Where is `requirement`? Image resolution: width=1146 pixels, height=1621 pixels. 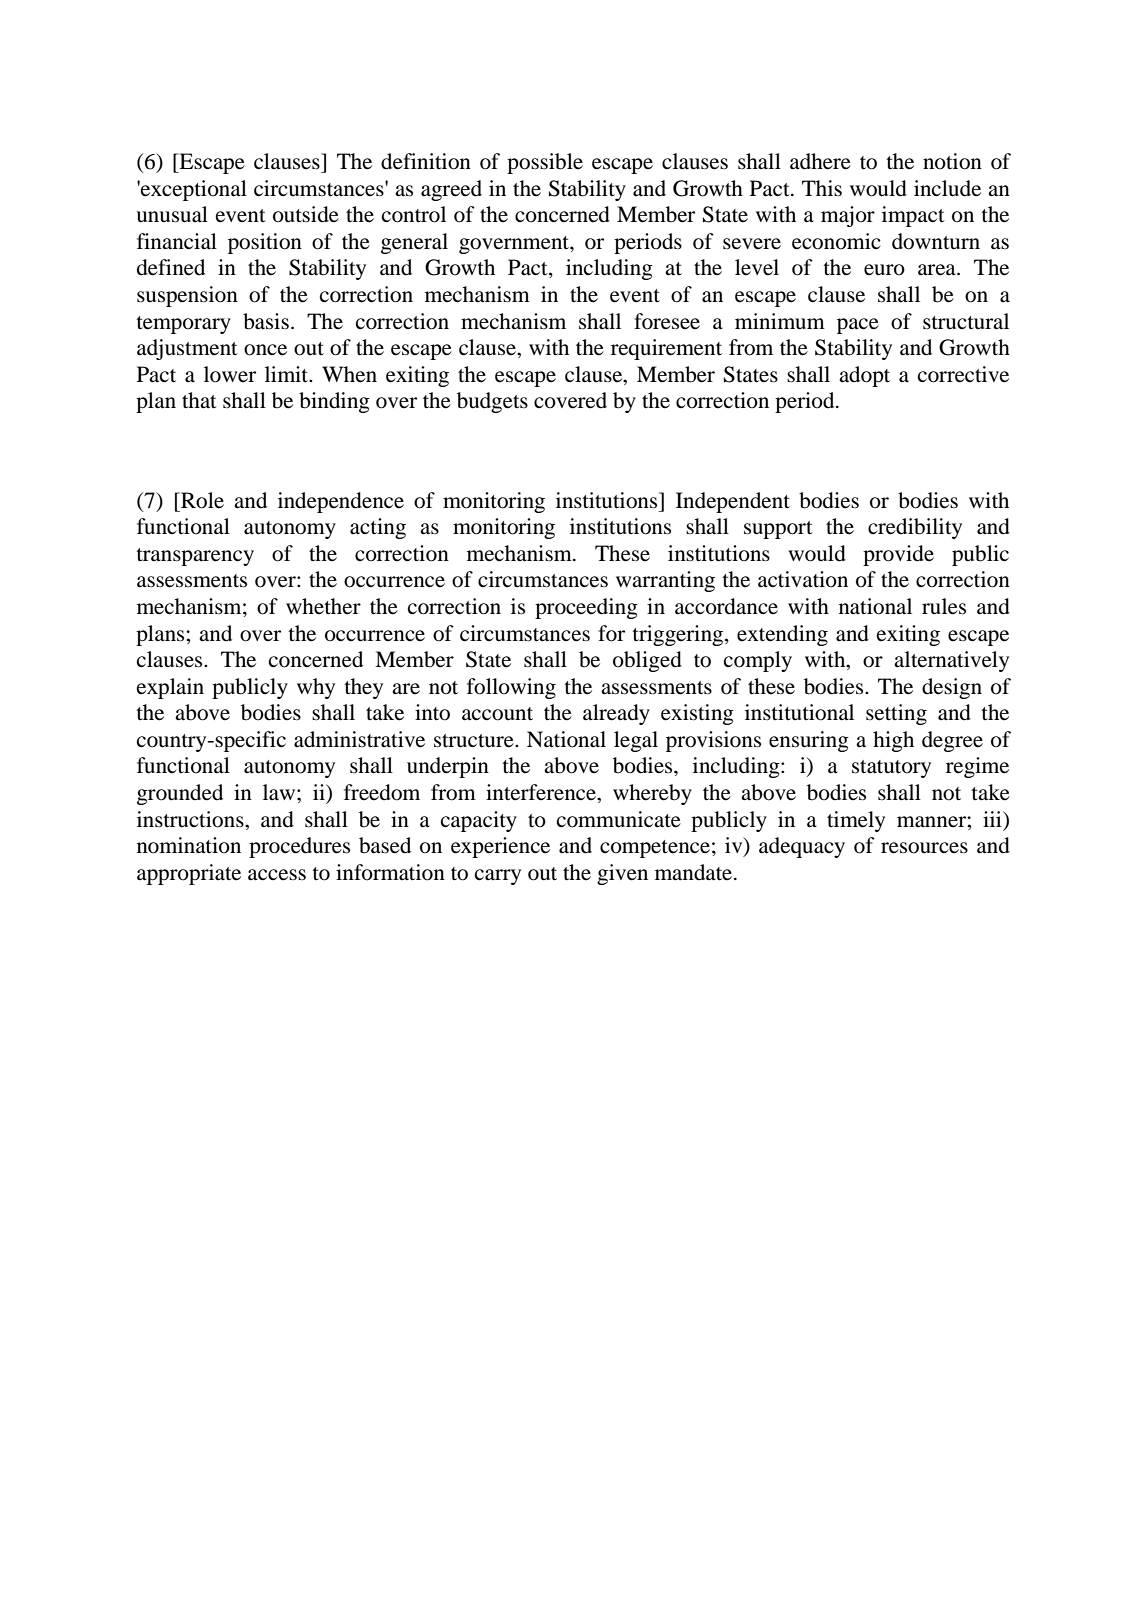
requirement is located at coordinates (666, 349).
